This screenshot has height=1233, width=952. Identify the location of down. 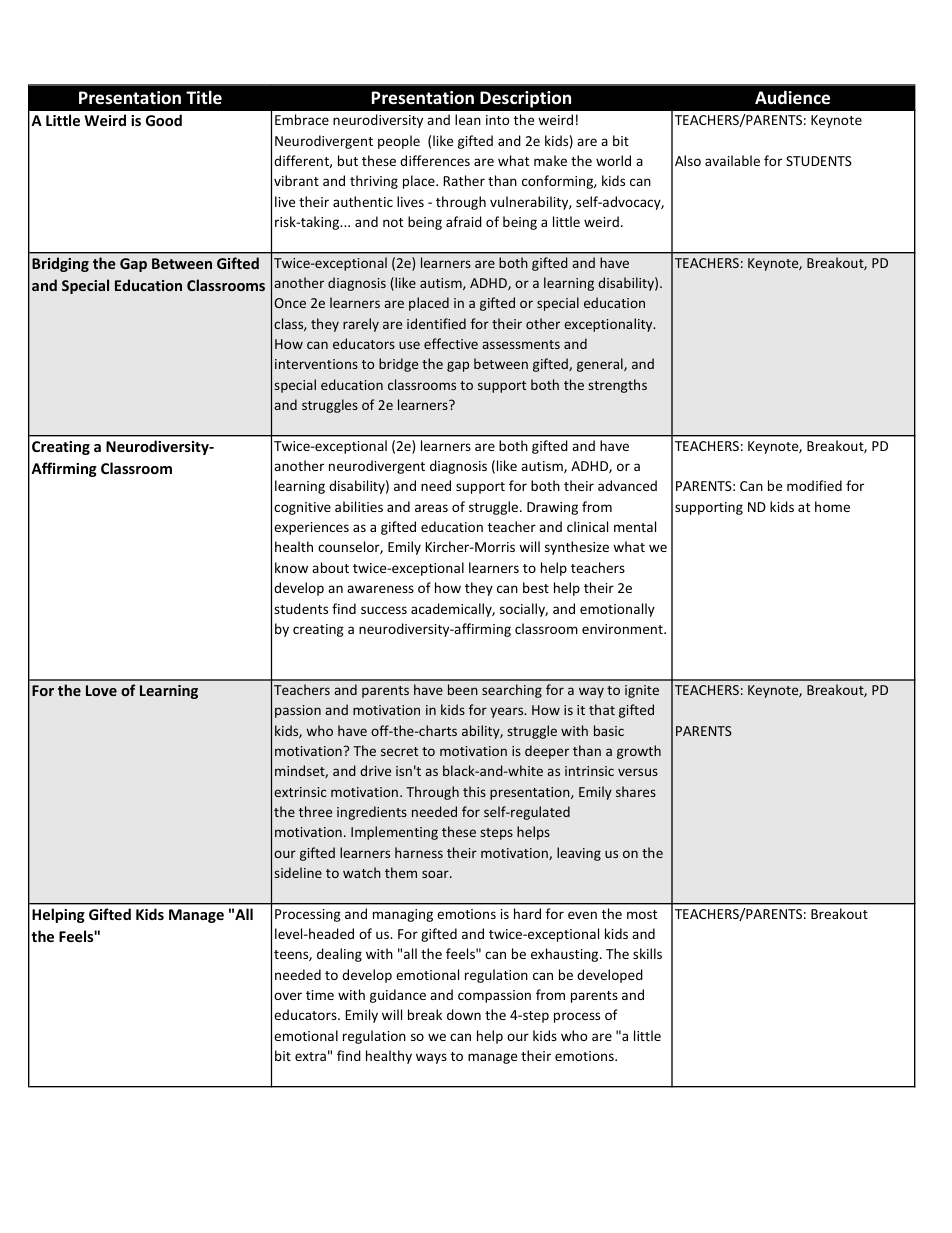
(464, 1014).
